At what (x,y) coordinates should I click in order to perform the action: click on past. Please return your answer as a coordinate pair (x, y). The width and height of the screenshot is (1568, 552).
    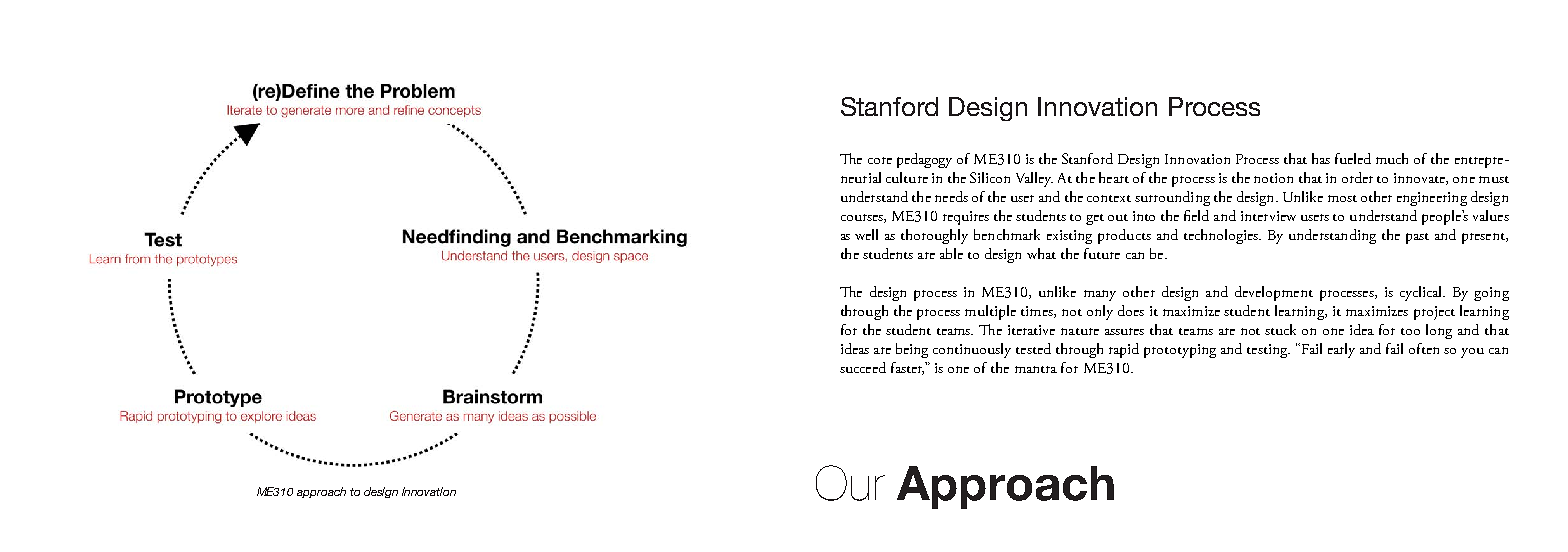
    Looking at the image, I should click on (1417, 238).
